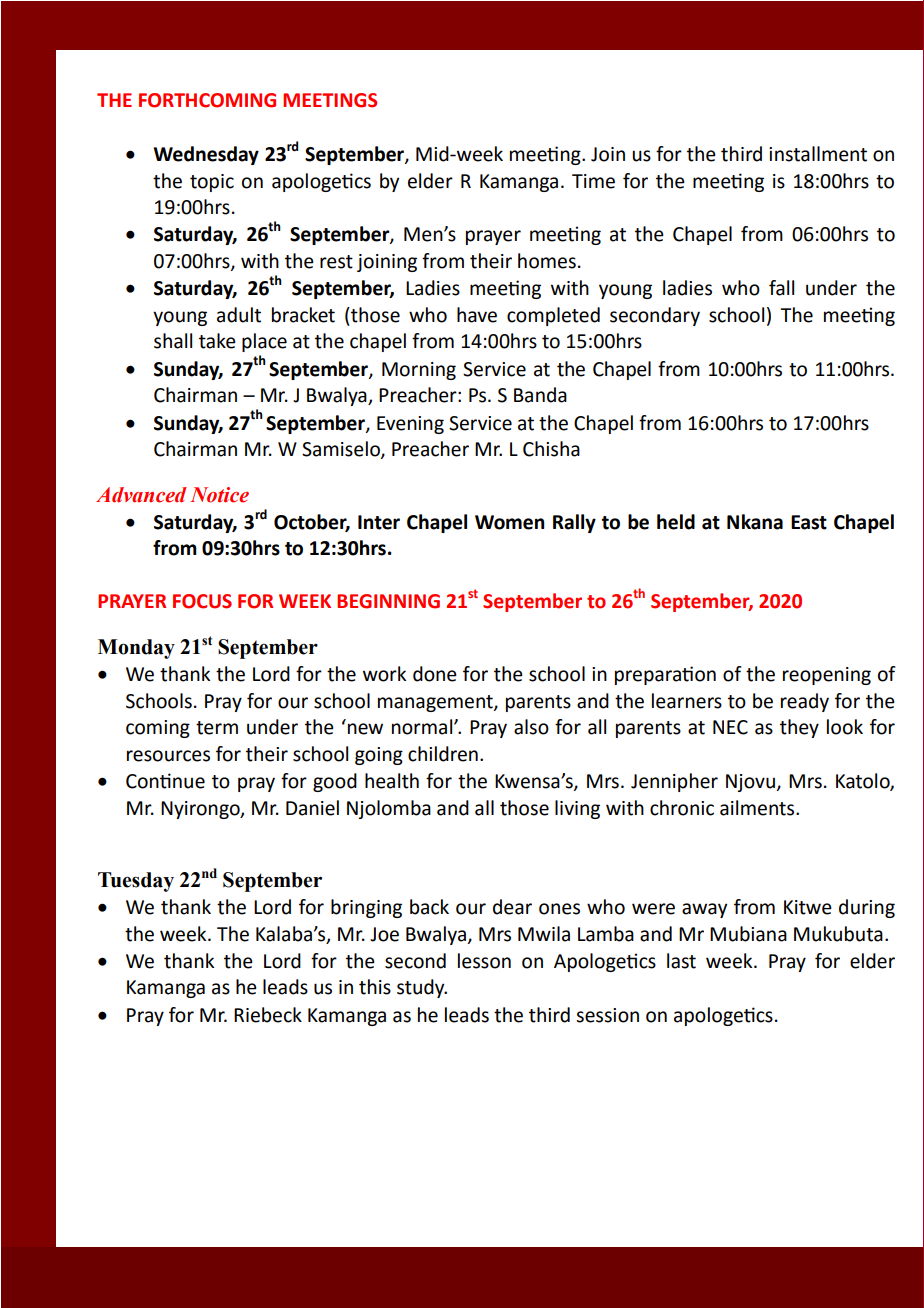  Describe the element at coordinates (375, 987) in the screenshot. I see `this` at that location.
